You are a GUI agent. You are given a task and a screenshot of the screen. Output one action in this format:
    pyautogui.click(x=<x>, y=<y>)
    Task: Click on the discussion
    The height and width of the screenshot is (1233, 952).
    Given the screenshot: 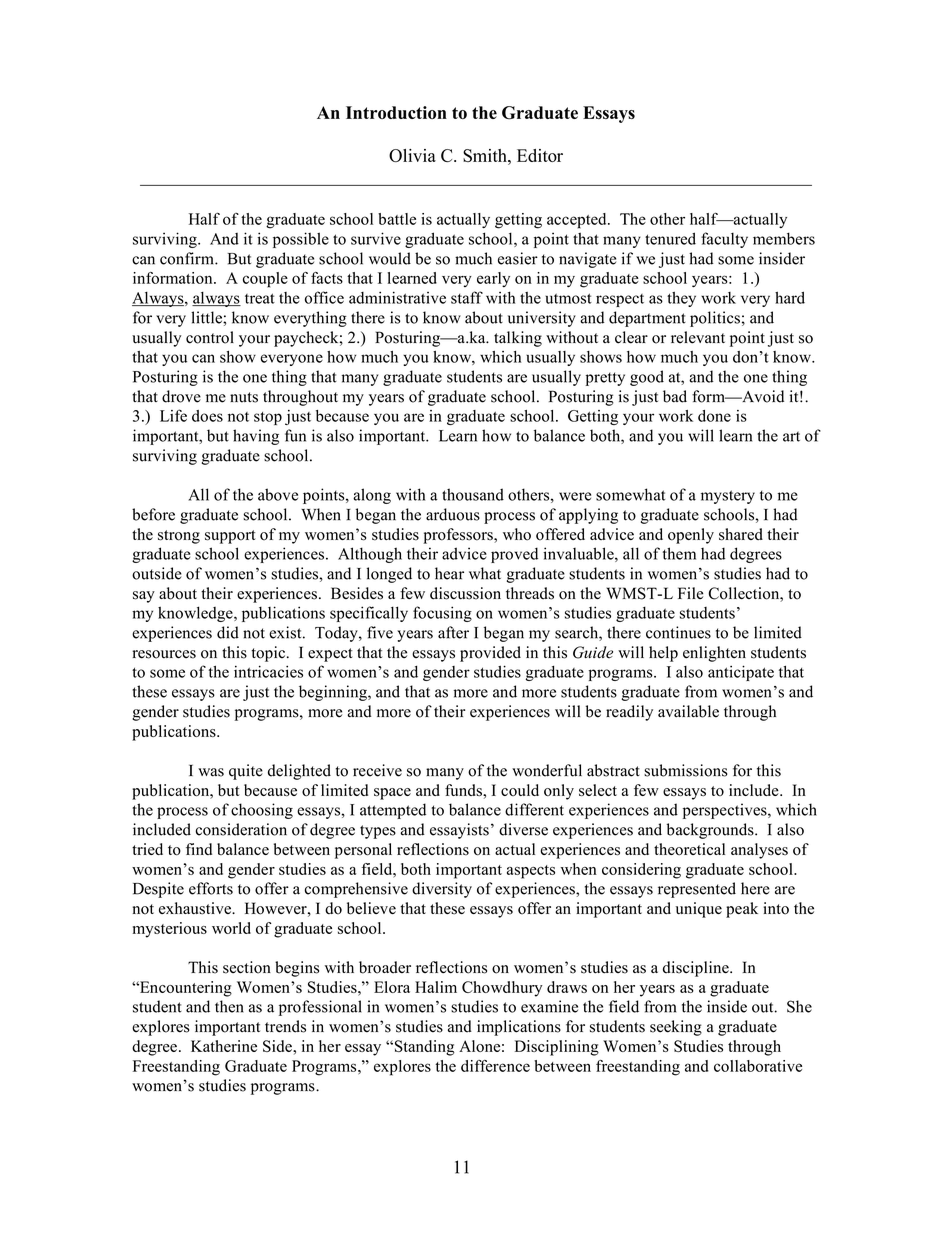 What is the action you would take?
    pyautogui.click(x=465, y=593)
